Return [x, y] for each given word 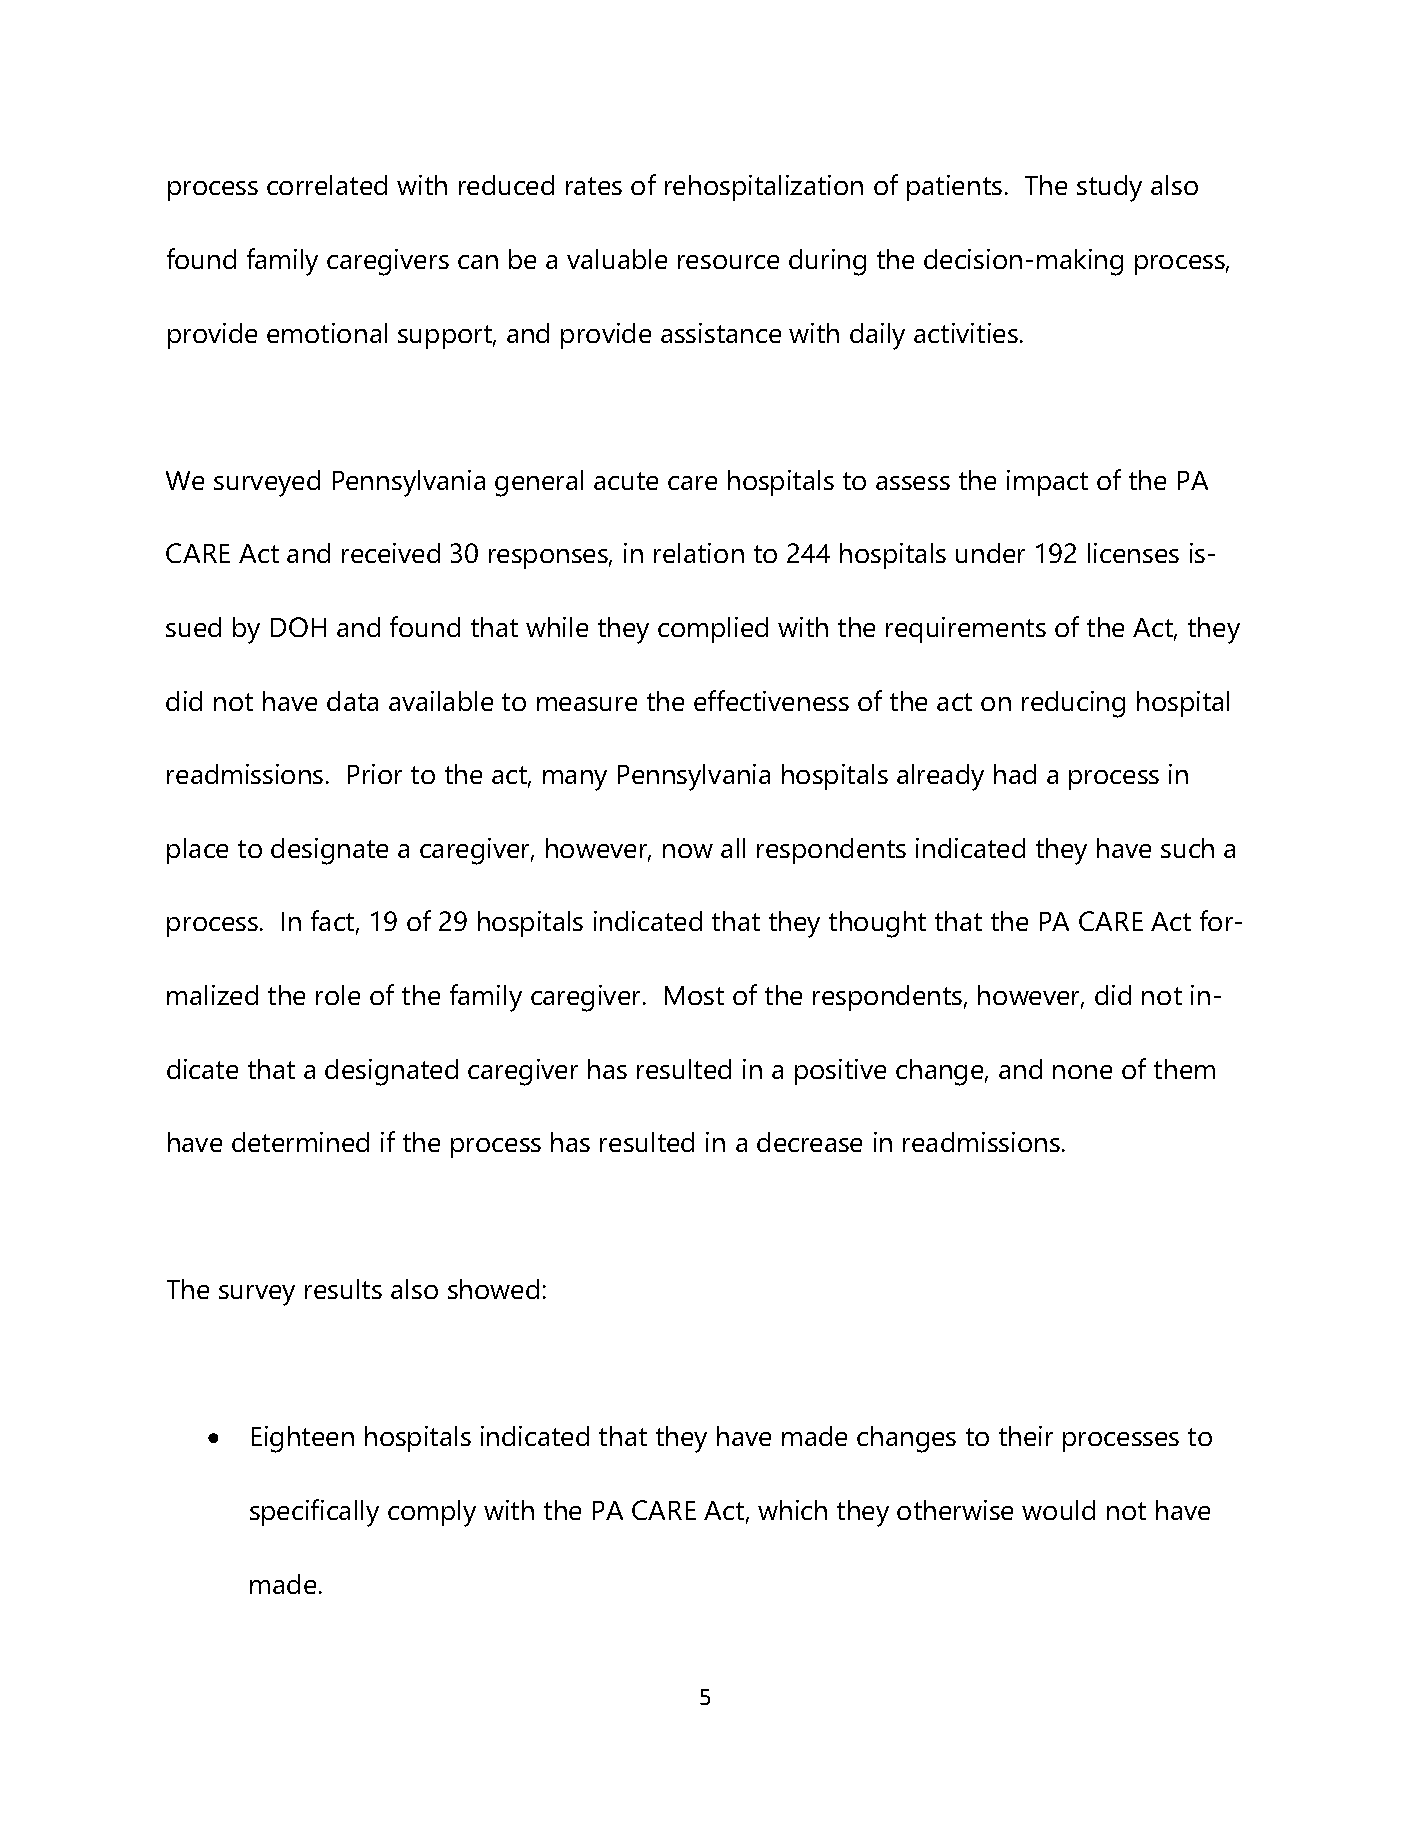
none [1082, 1072]
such [1187, 848]
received [391, 553]
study [1109, 188]
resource [728, 262]
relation [699, 553]
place [197, 851]
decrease [809, 1142]
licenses [1133, 553]
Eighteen [303, 1439]
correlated [327, 185]
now [688, 851]
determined [300, 1142]
